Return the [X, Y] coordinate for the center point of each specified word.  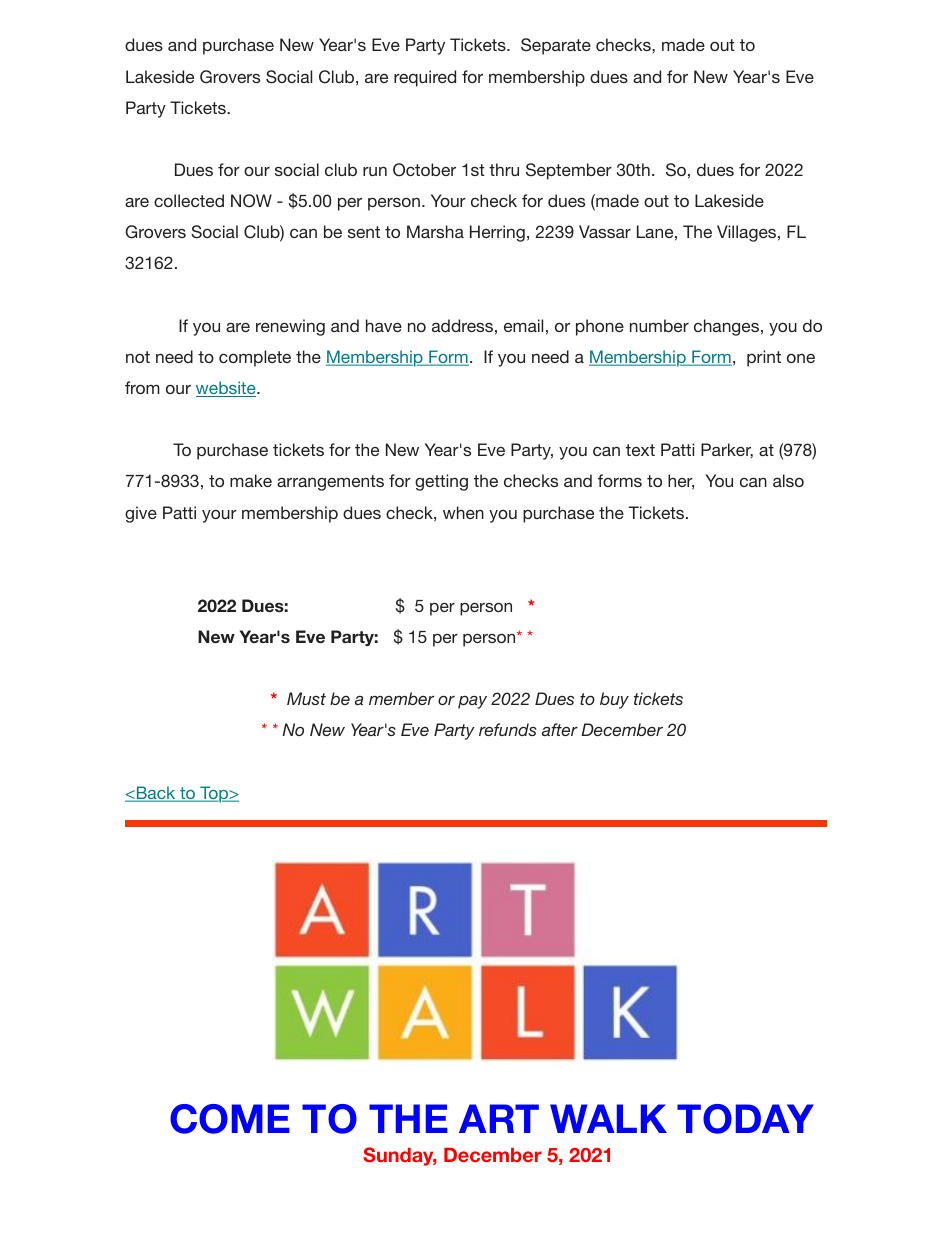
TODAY [745, 1119]
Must [306, 698]
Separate [556, 46]
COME [230, 1119]
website [227, 389]
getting [441, 482]
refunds [508, 729]
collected [189, 200]
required [425, 78]
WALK [608, 1118]
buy [614, 700]
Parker [727, 450]
